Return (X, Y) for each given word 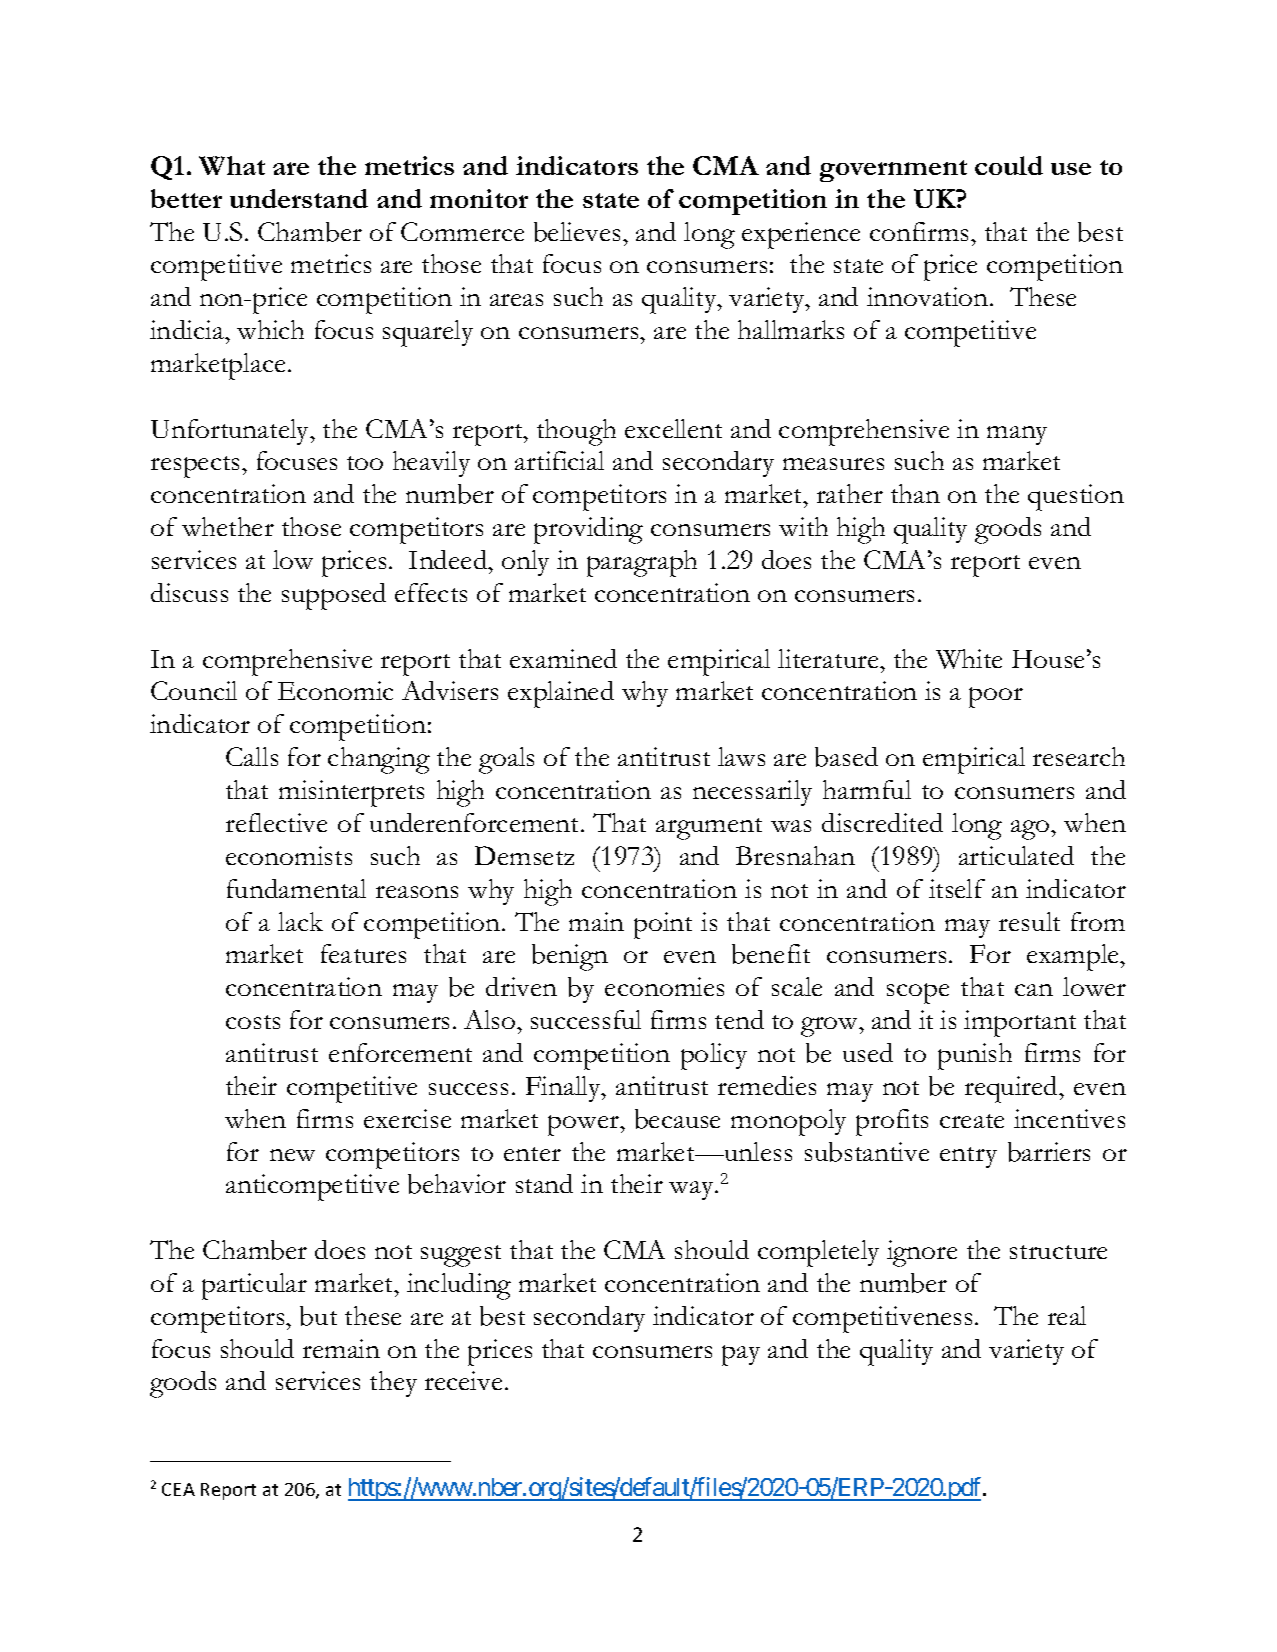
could (1009, 165)
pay (741, 1355)
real (1067, 1315)
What (232, 165)
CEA (178, 1489)
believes (577, 232)
